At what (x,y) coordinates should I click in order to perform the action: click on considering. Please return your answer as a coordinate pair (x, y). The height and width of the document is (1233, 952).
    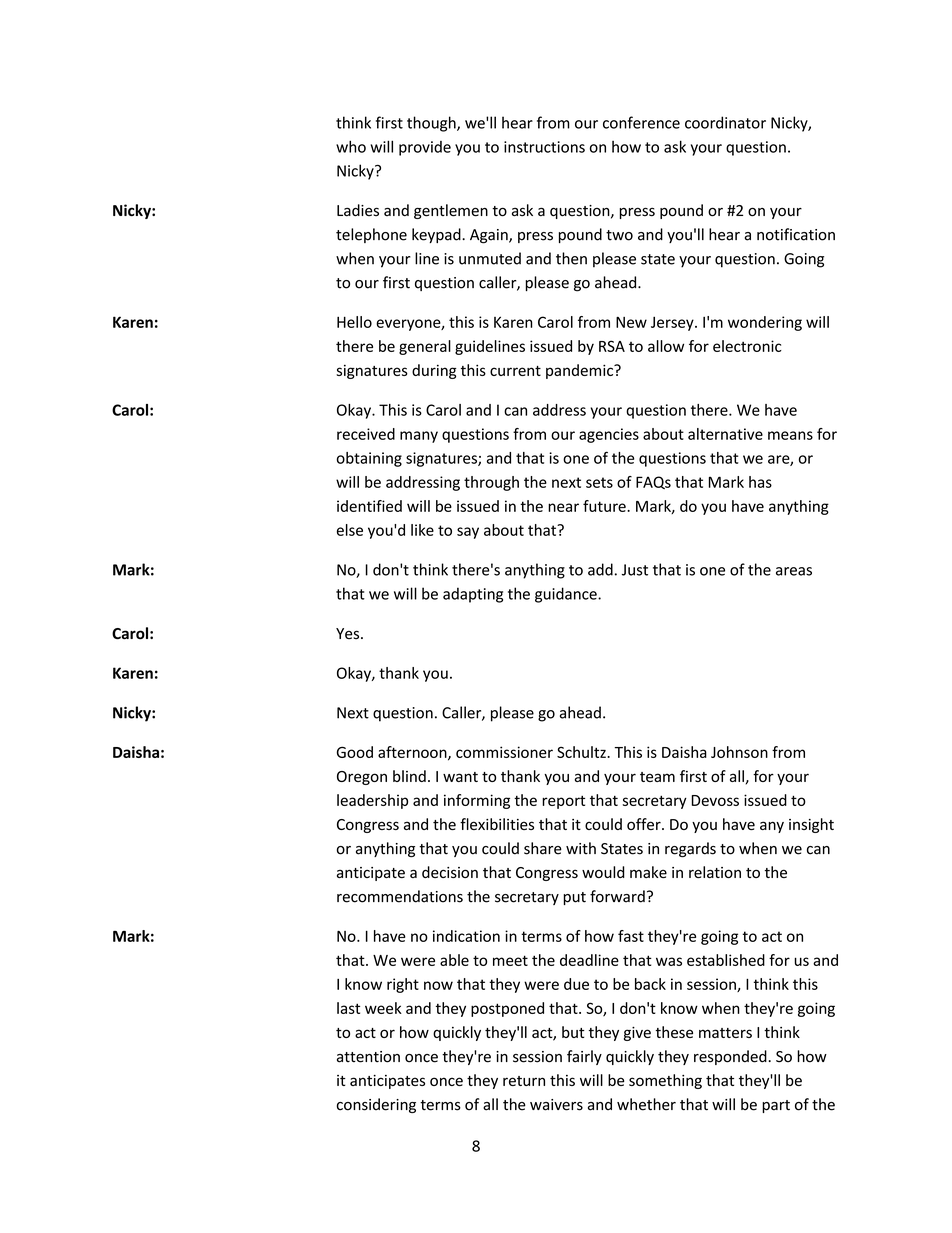
    Looking at the image, I should click on (376, 1105).
